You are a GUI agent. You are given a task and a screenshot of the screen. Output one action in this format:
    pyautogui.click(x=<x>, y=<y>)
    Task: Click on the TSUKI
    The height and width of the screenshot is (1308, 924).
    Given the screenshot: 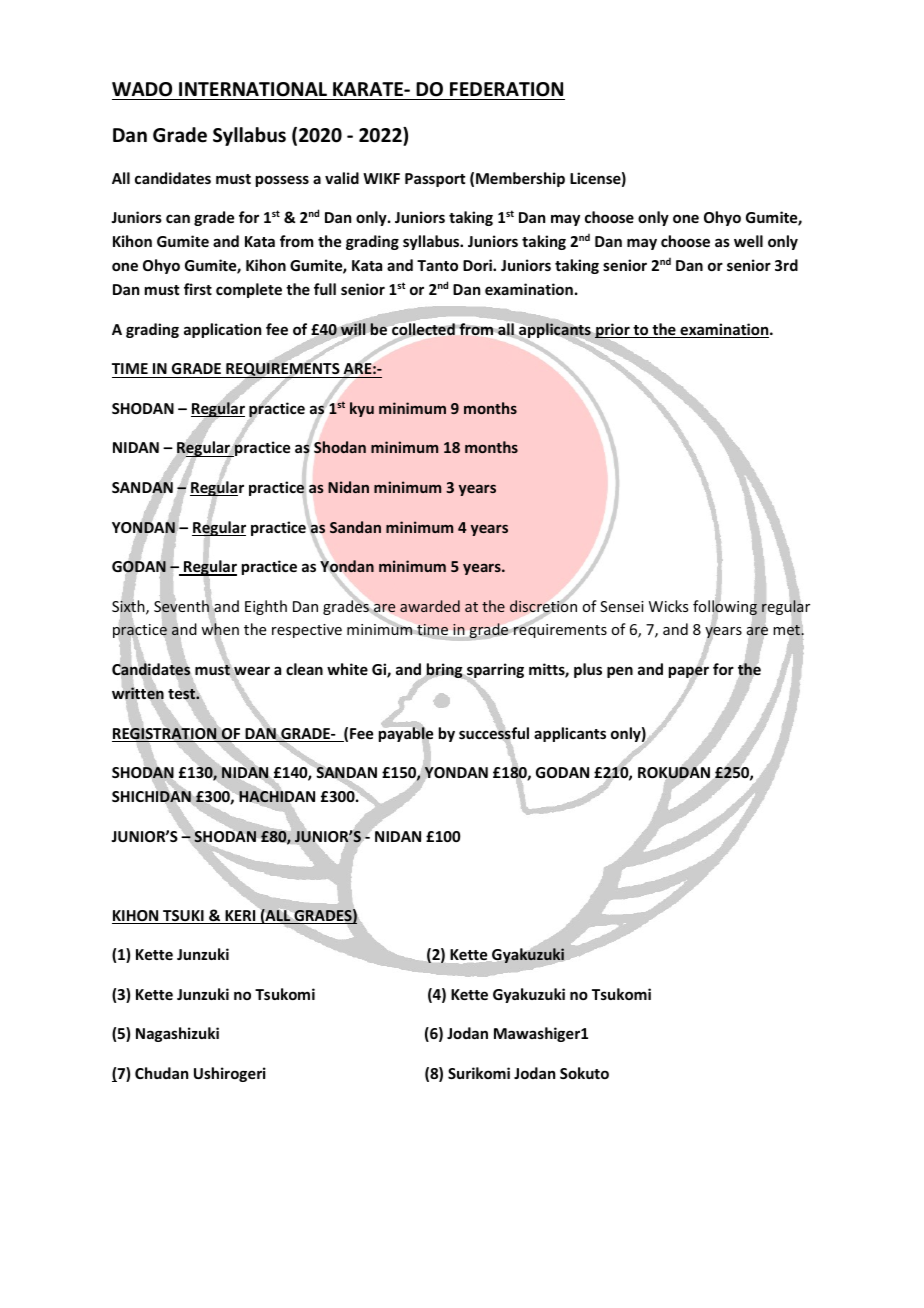 What is the action you would take?
    pyautogui.click(x=183, y=917)
